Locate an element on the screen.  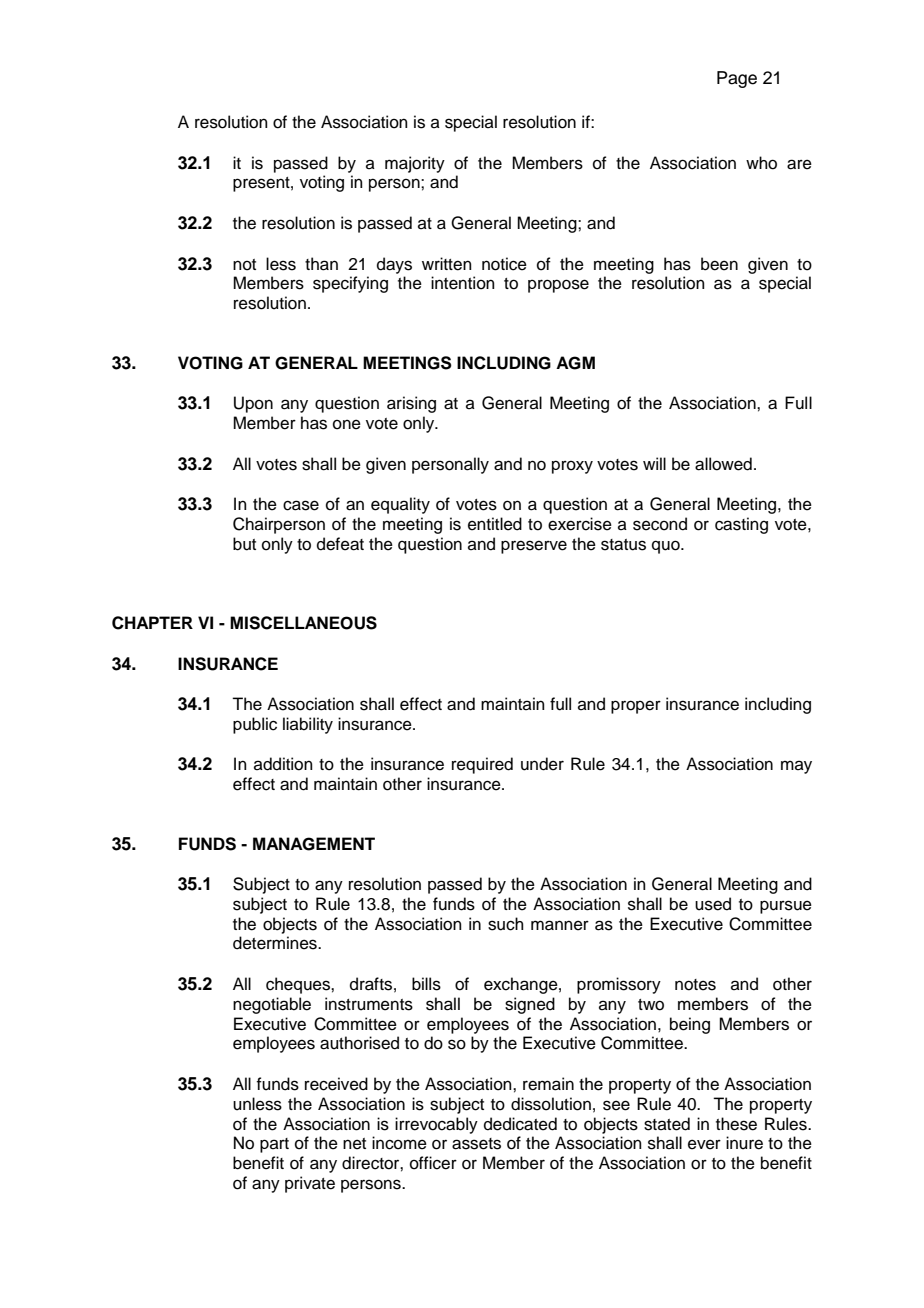
required is located at coordinates (482, 765).
